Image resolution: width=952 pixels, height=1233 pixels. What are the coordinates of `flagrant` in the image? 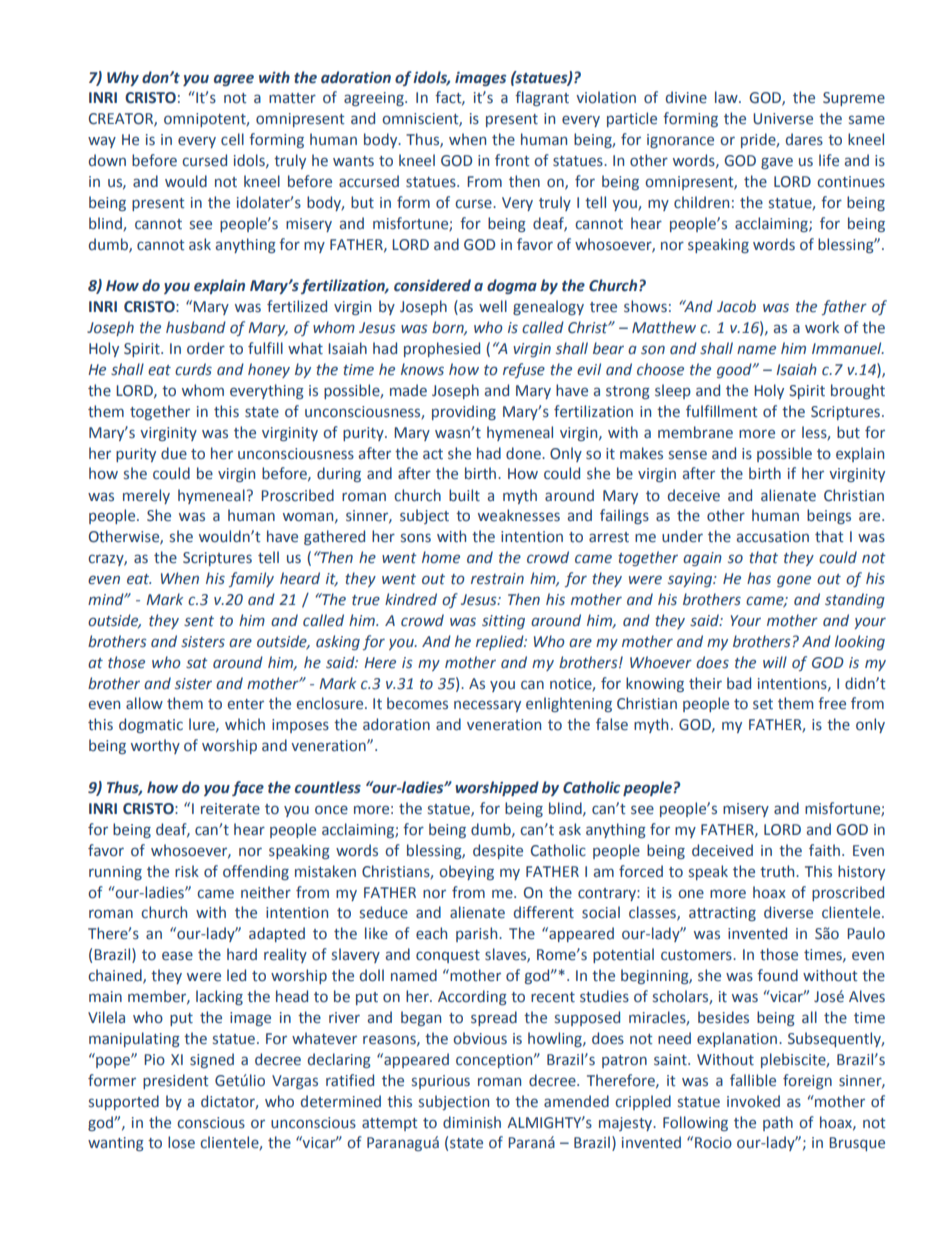 It's located at (542, 98).
